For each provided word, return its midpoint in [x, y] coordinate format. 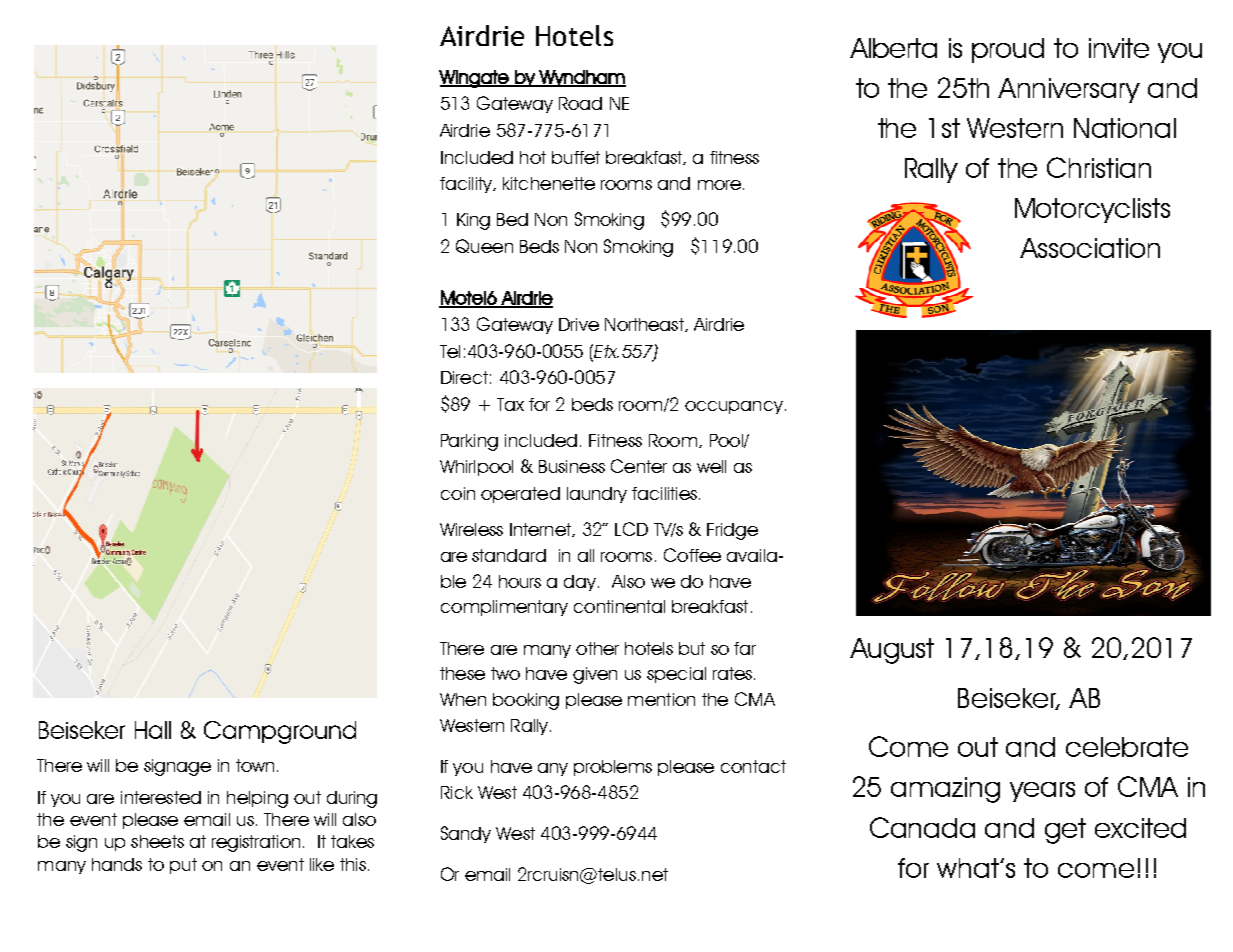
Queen [484, 246]
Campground [280, 732]
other [597, 648]
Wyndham [581, 78]
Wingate [475, 79]
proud [1008, 50]
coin [458, 493]
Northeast [645, 325]
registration [256, 843]
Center [639, 466]
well [711, 466]
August [892, 651]
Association [1090, 248]
